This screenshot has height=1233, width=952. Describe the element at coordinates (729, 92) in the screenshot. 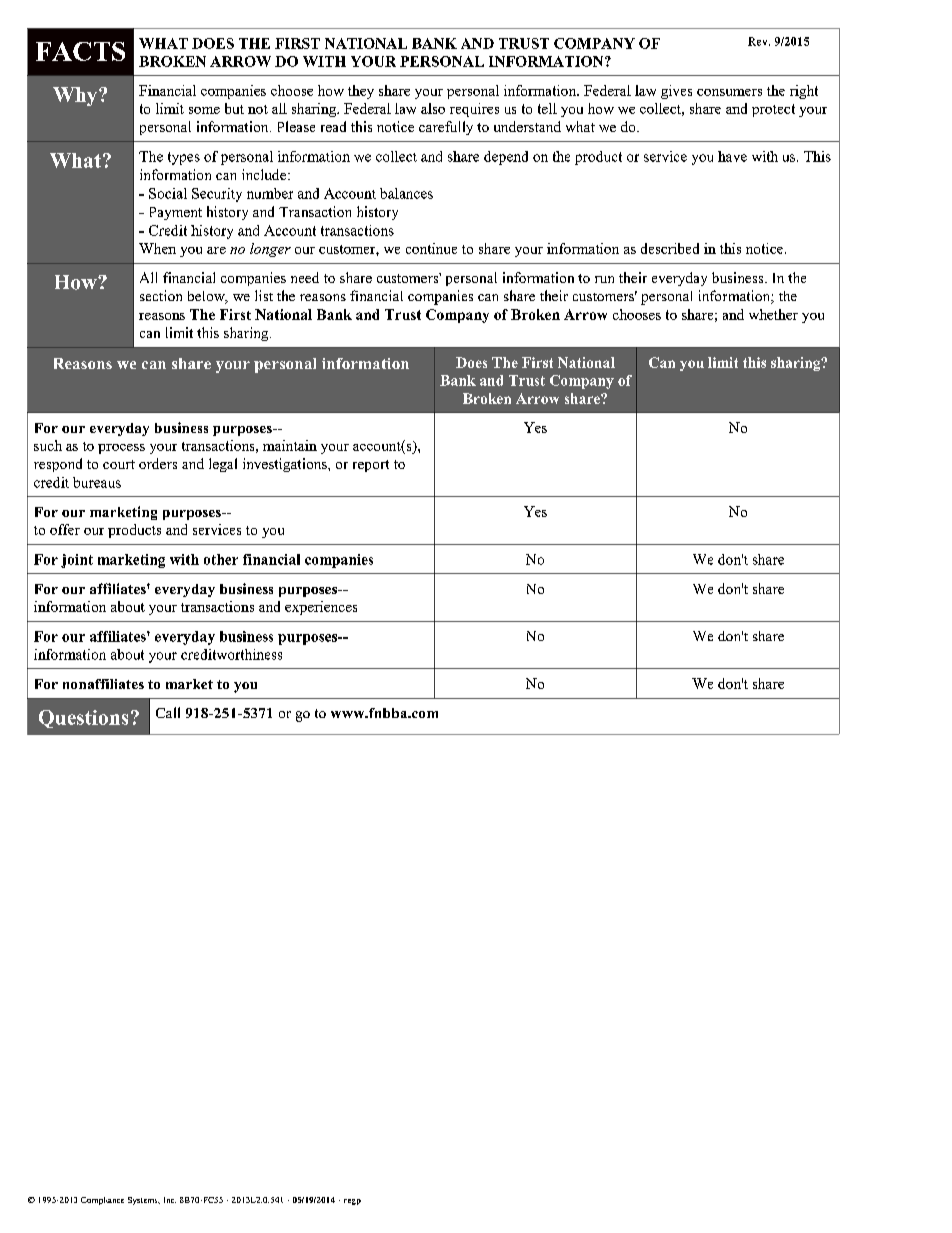

I see `consumers` at that location.
